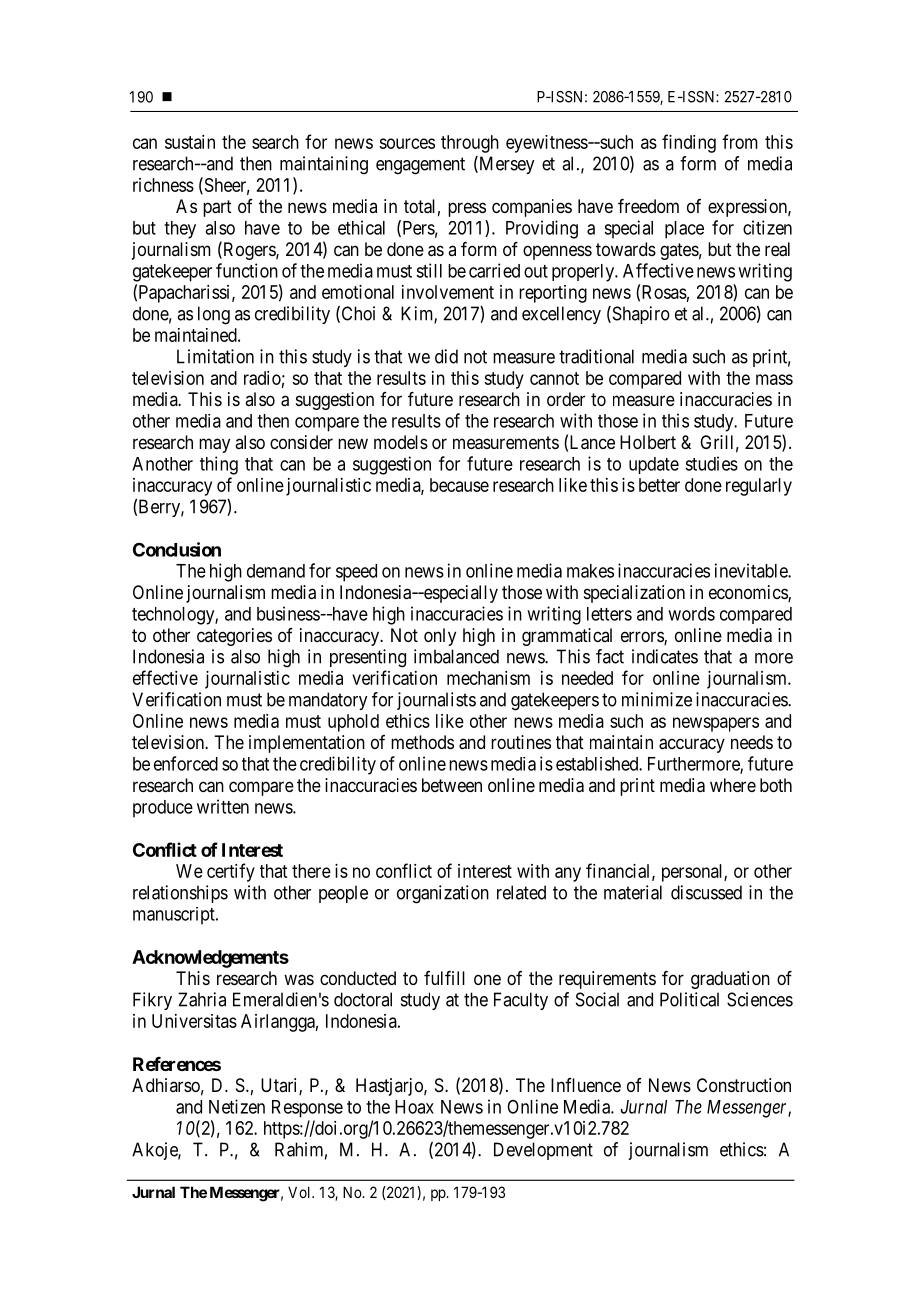  What do you see at coordinates (231, 872) in the page?
I see `certify` at bounding box center [231, 872].
